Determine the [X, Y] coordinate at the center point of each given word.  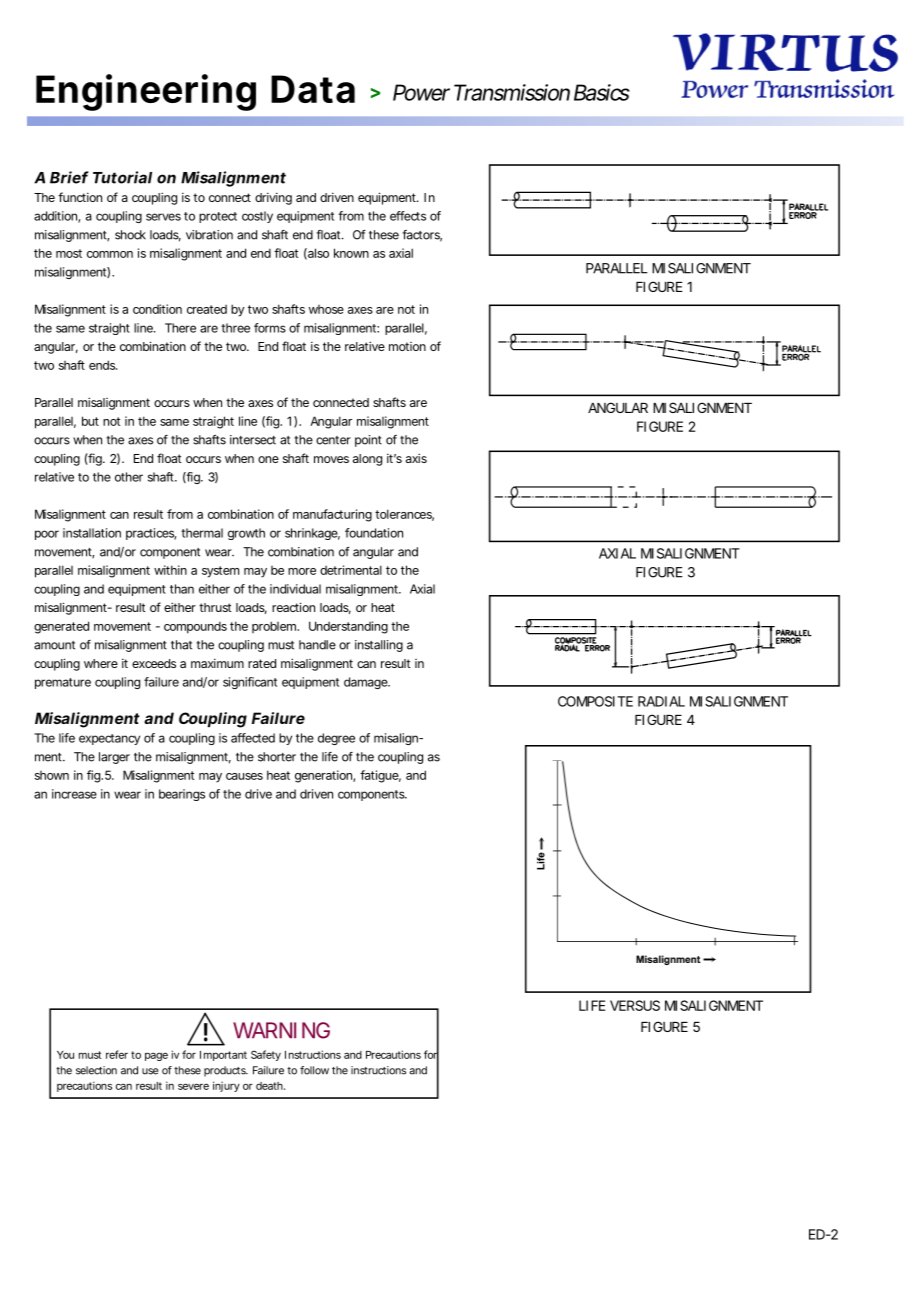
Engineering [146, 92]
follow [314, 1070]
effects [408, 216]
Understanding [348, 627]
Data [313, 89]
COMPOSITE [595, 701]
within [170, 570]
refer [117, 1054]
